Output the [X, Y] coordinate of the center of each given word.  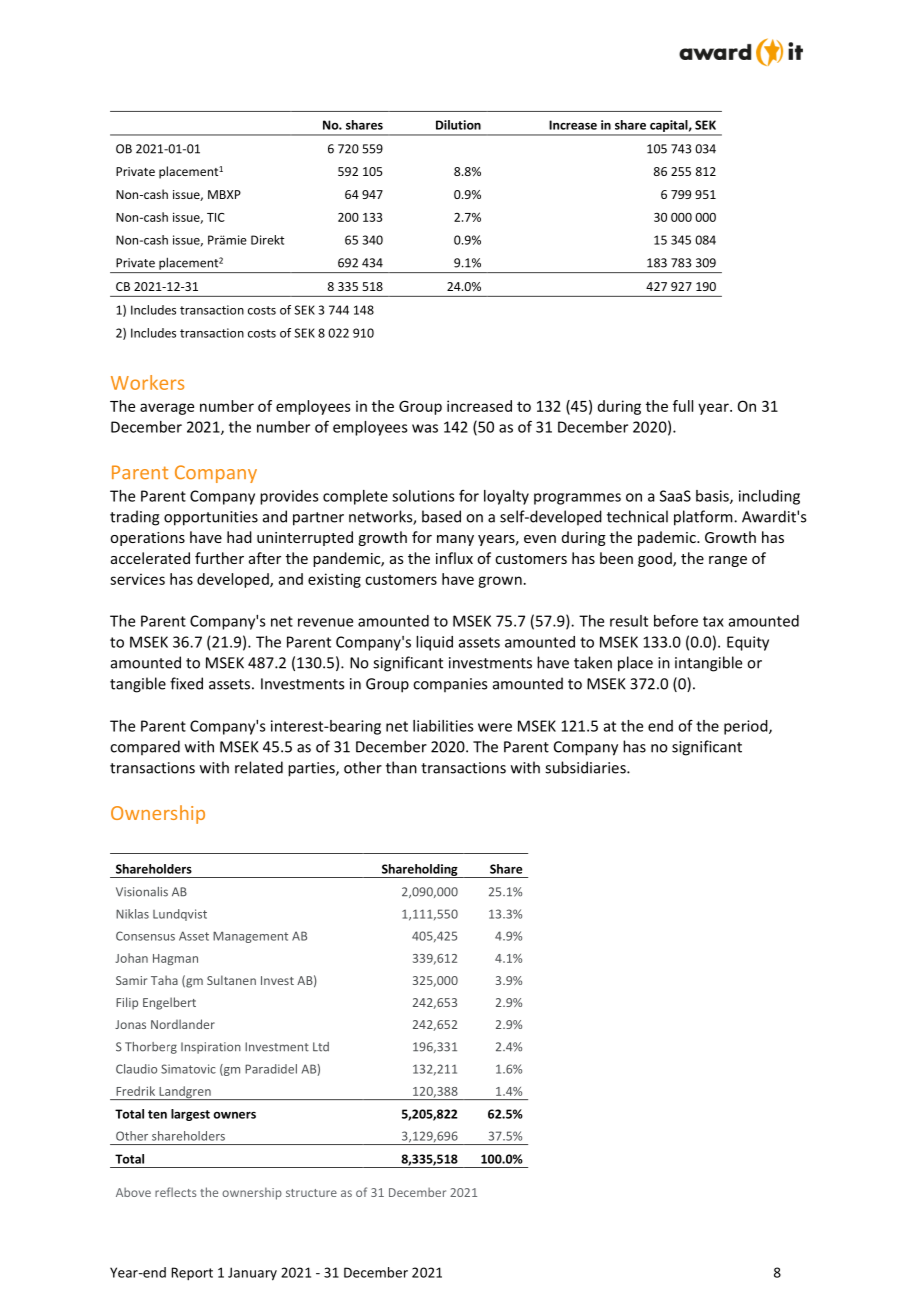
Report [192, 1274]
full [683, 406]
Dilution [458, 125]
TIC [216, 217]
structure [311, 1193]
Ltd [321, 1047]
